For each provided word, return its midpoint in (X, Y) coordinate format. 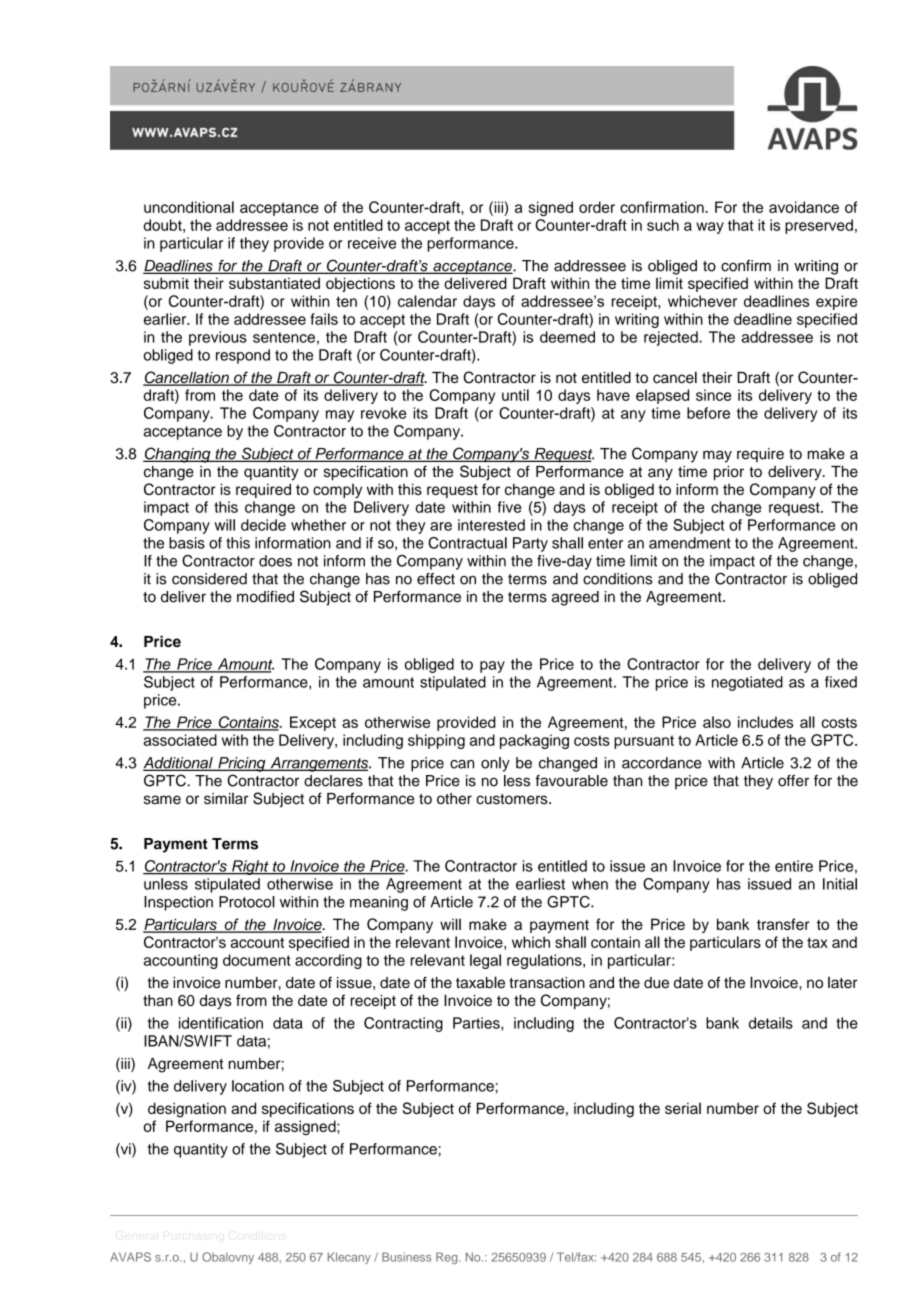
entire (794, 866)
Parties (477, 1023)
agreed (575, 598)
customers (513, 799)
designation (187, 1110)
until (515, 395)
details (771, 1023)
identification (221, 1023)
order (597, 207)
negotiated (747, 683)
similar (226, 799)
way (710, 228)
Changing (178, 455)
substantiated (274, 283)
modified (265, 597)
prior (729, 473)
